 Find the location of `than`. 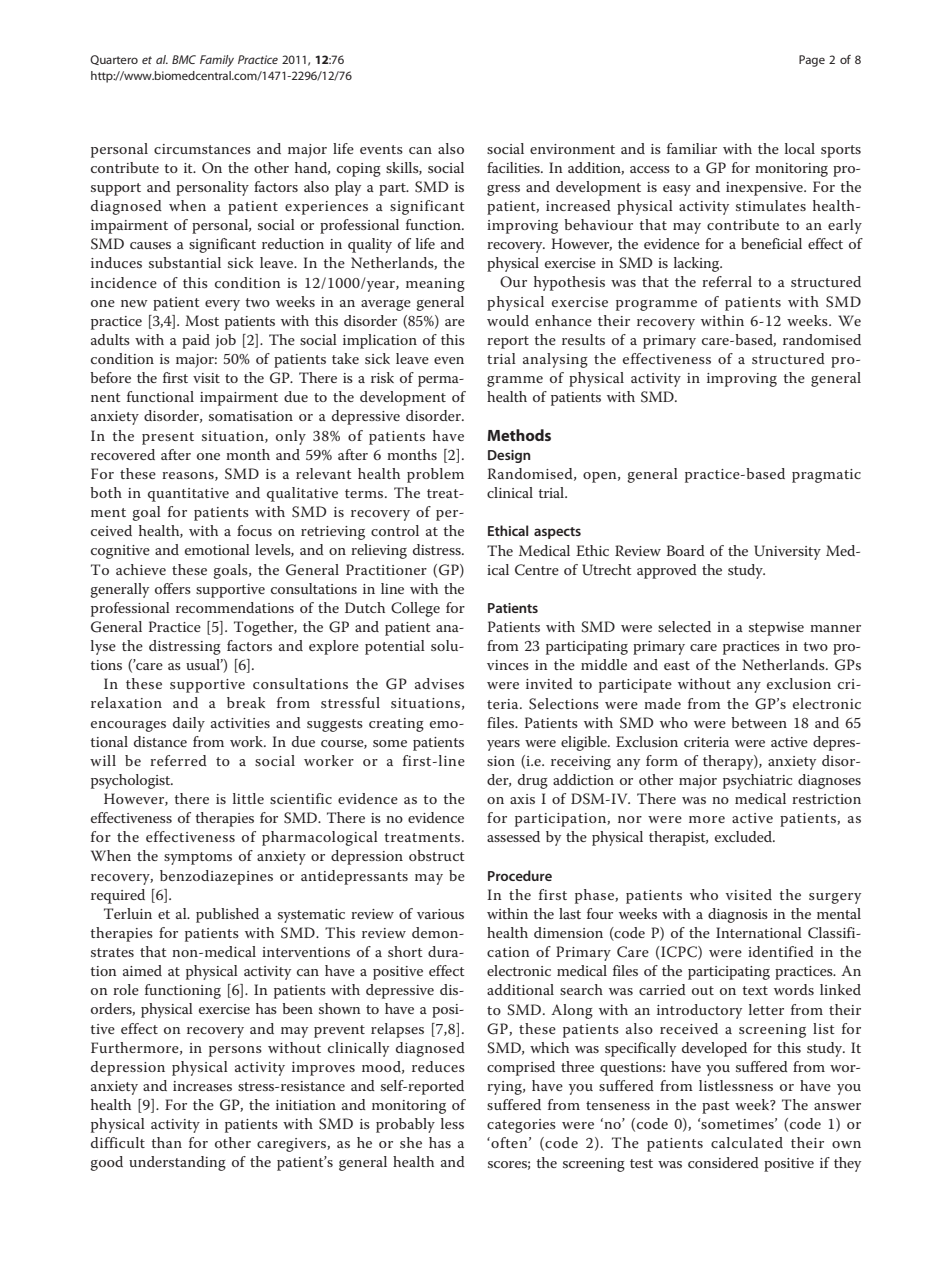

than is located at coordinates (166, 1142).
